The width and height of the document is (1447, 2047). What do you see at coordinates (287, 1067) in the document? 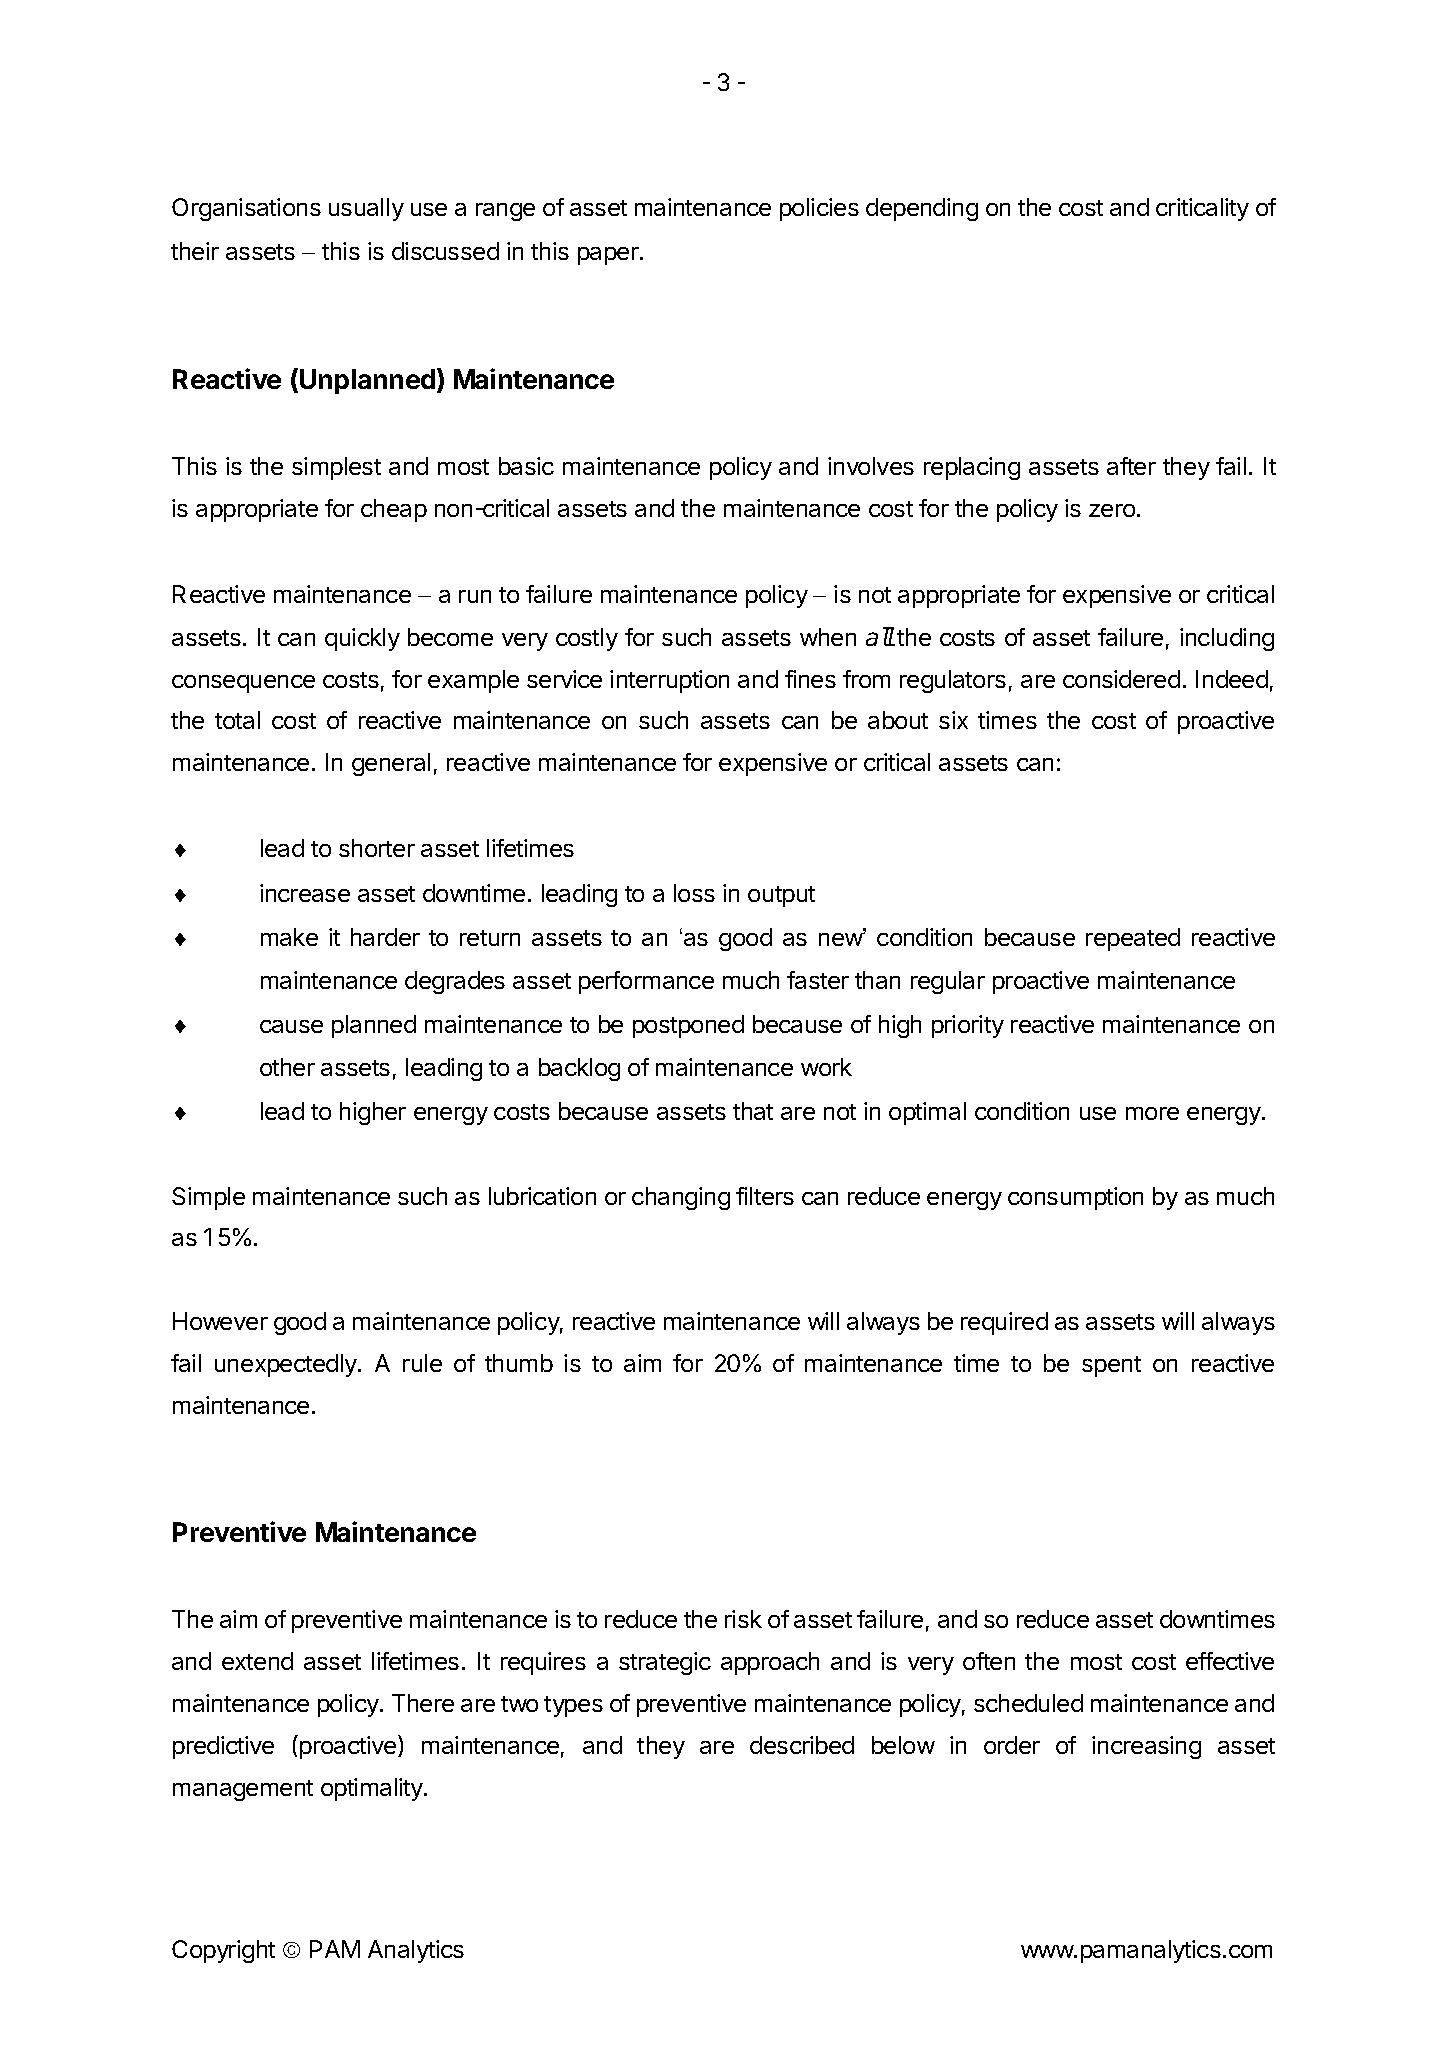
I see `other` at bounding box center [287, 1067].
